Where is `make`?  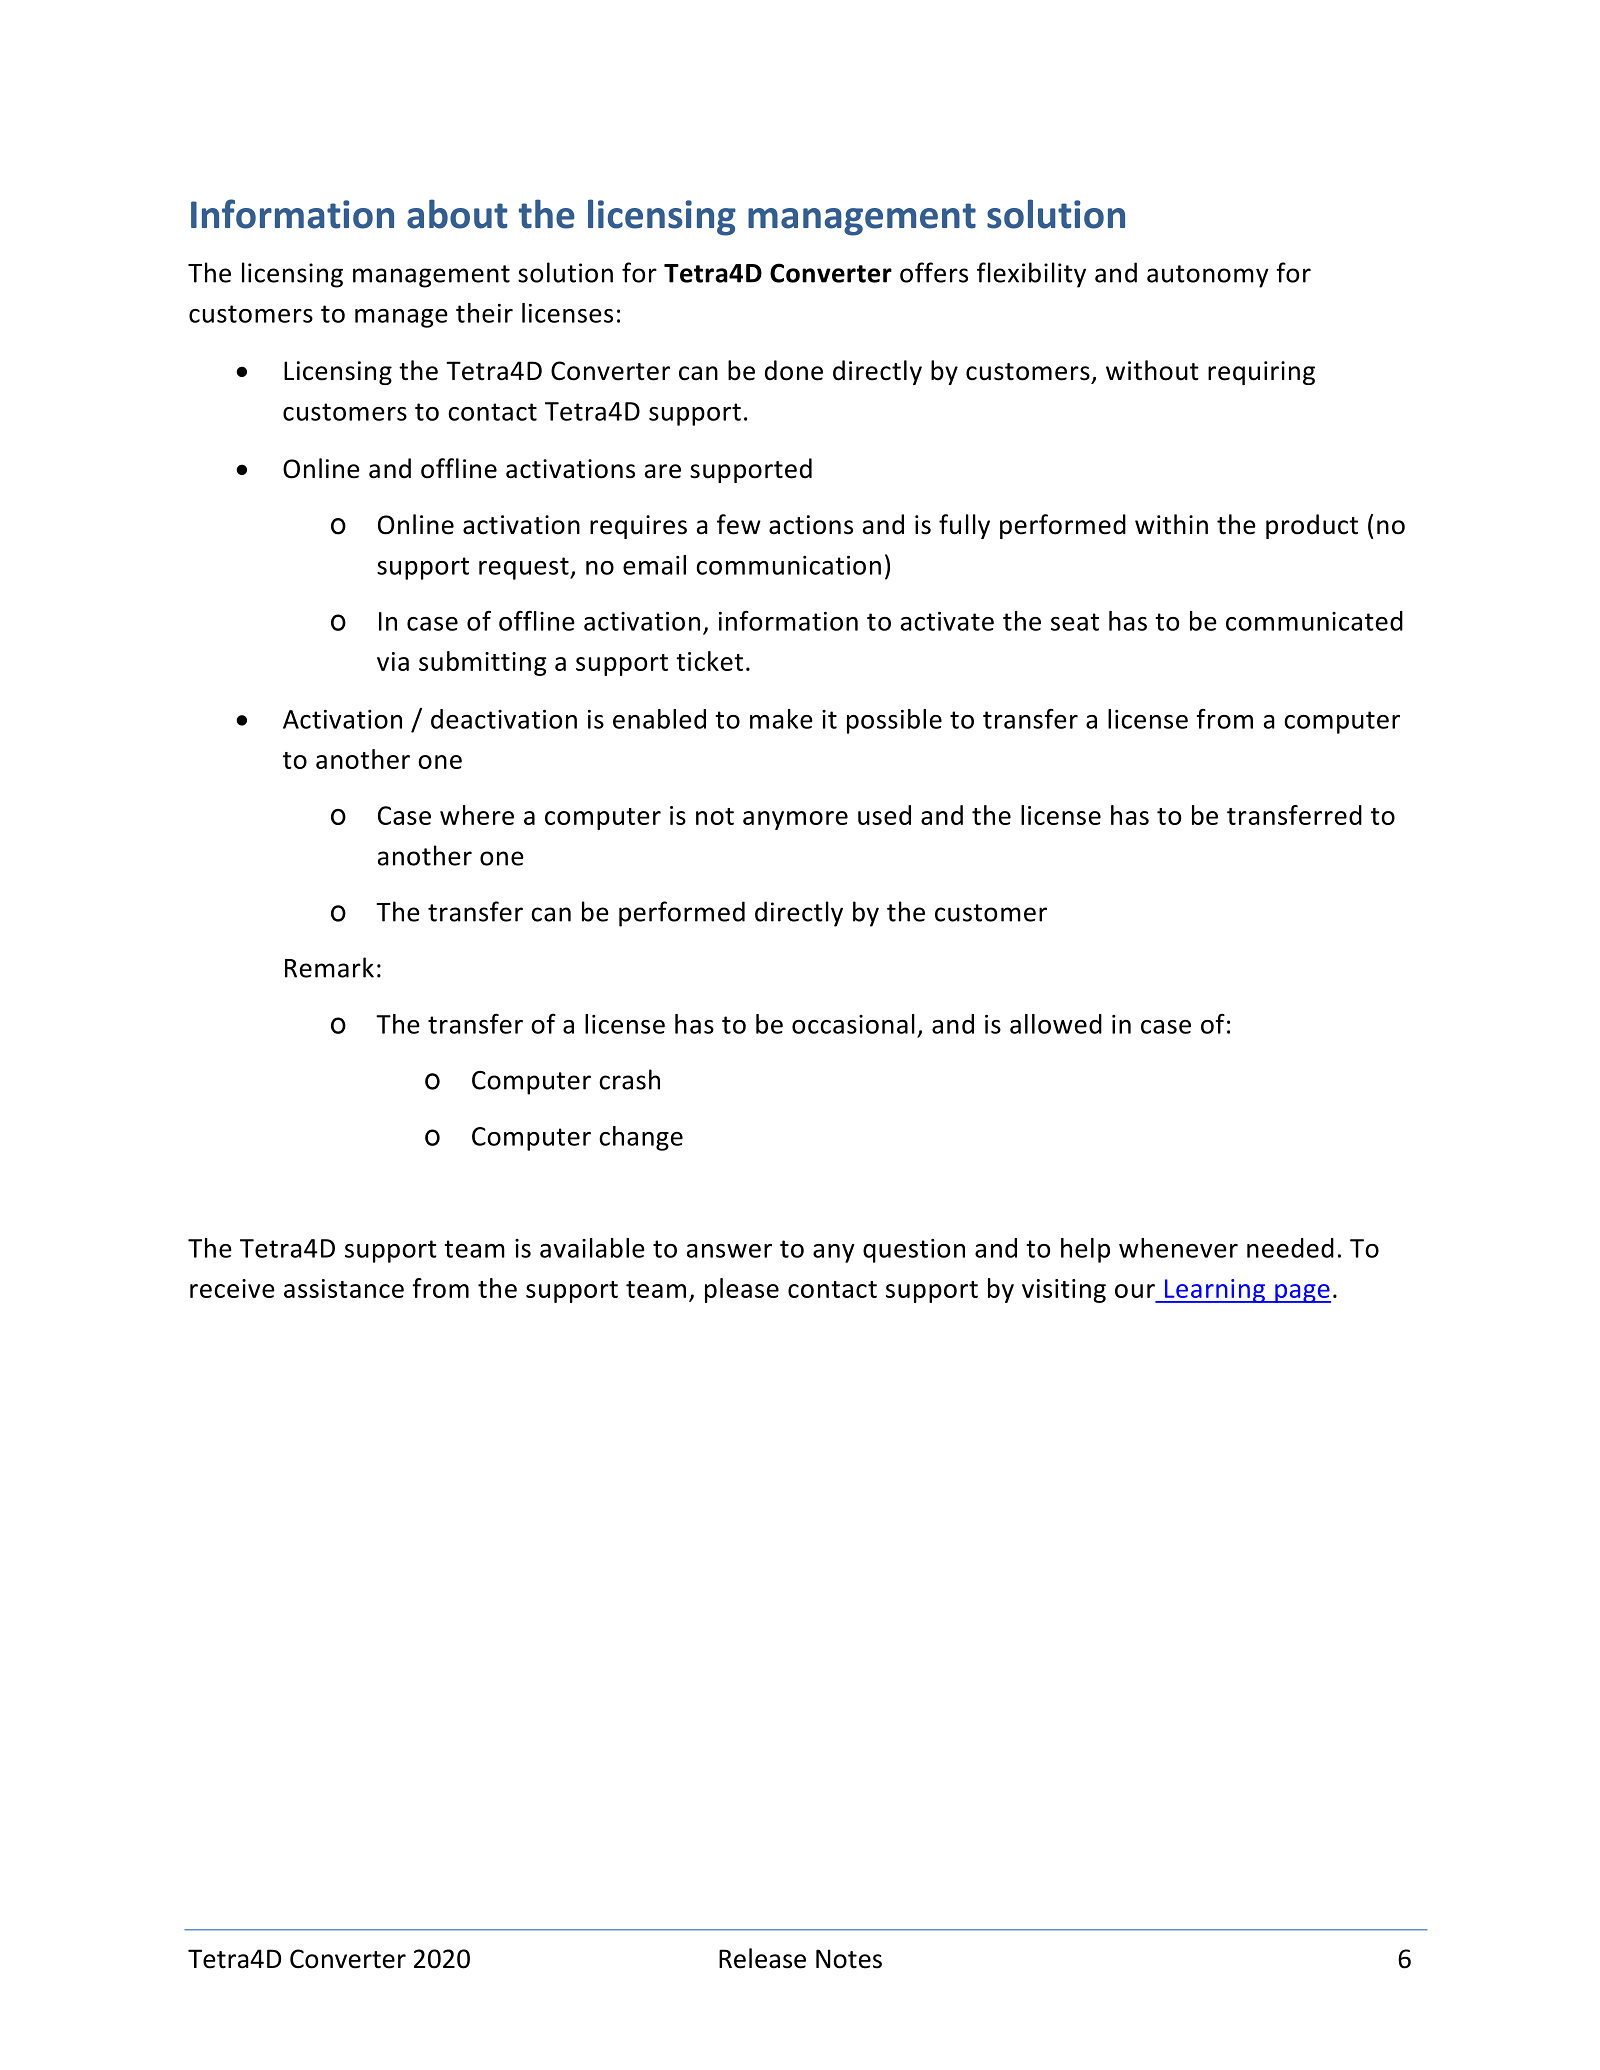
make is located at coordinates (781, 719).
